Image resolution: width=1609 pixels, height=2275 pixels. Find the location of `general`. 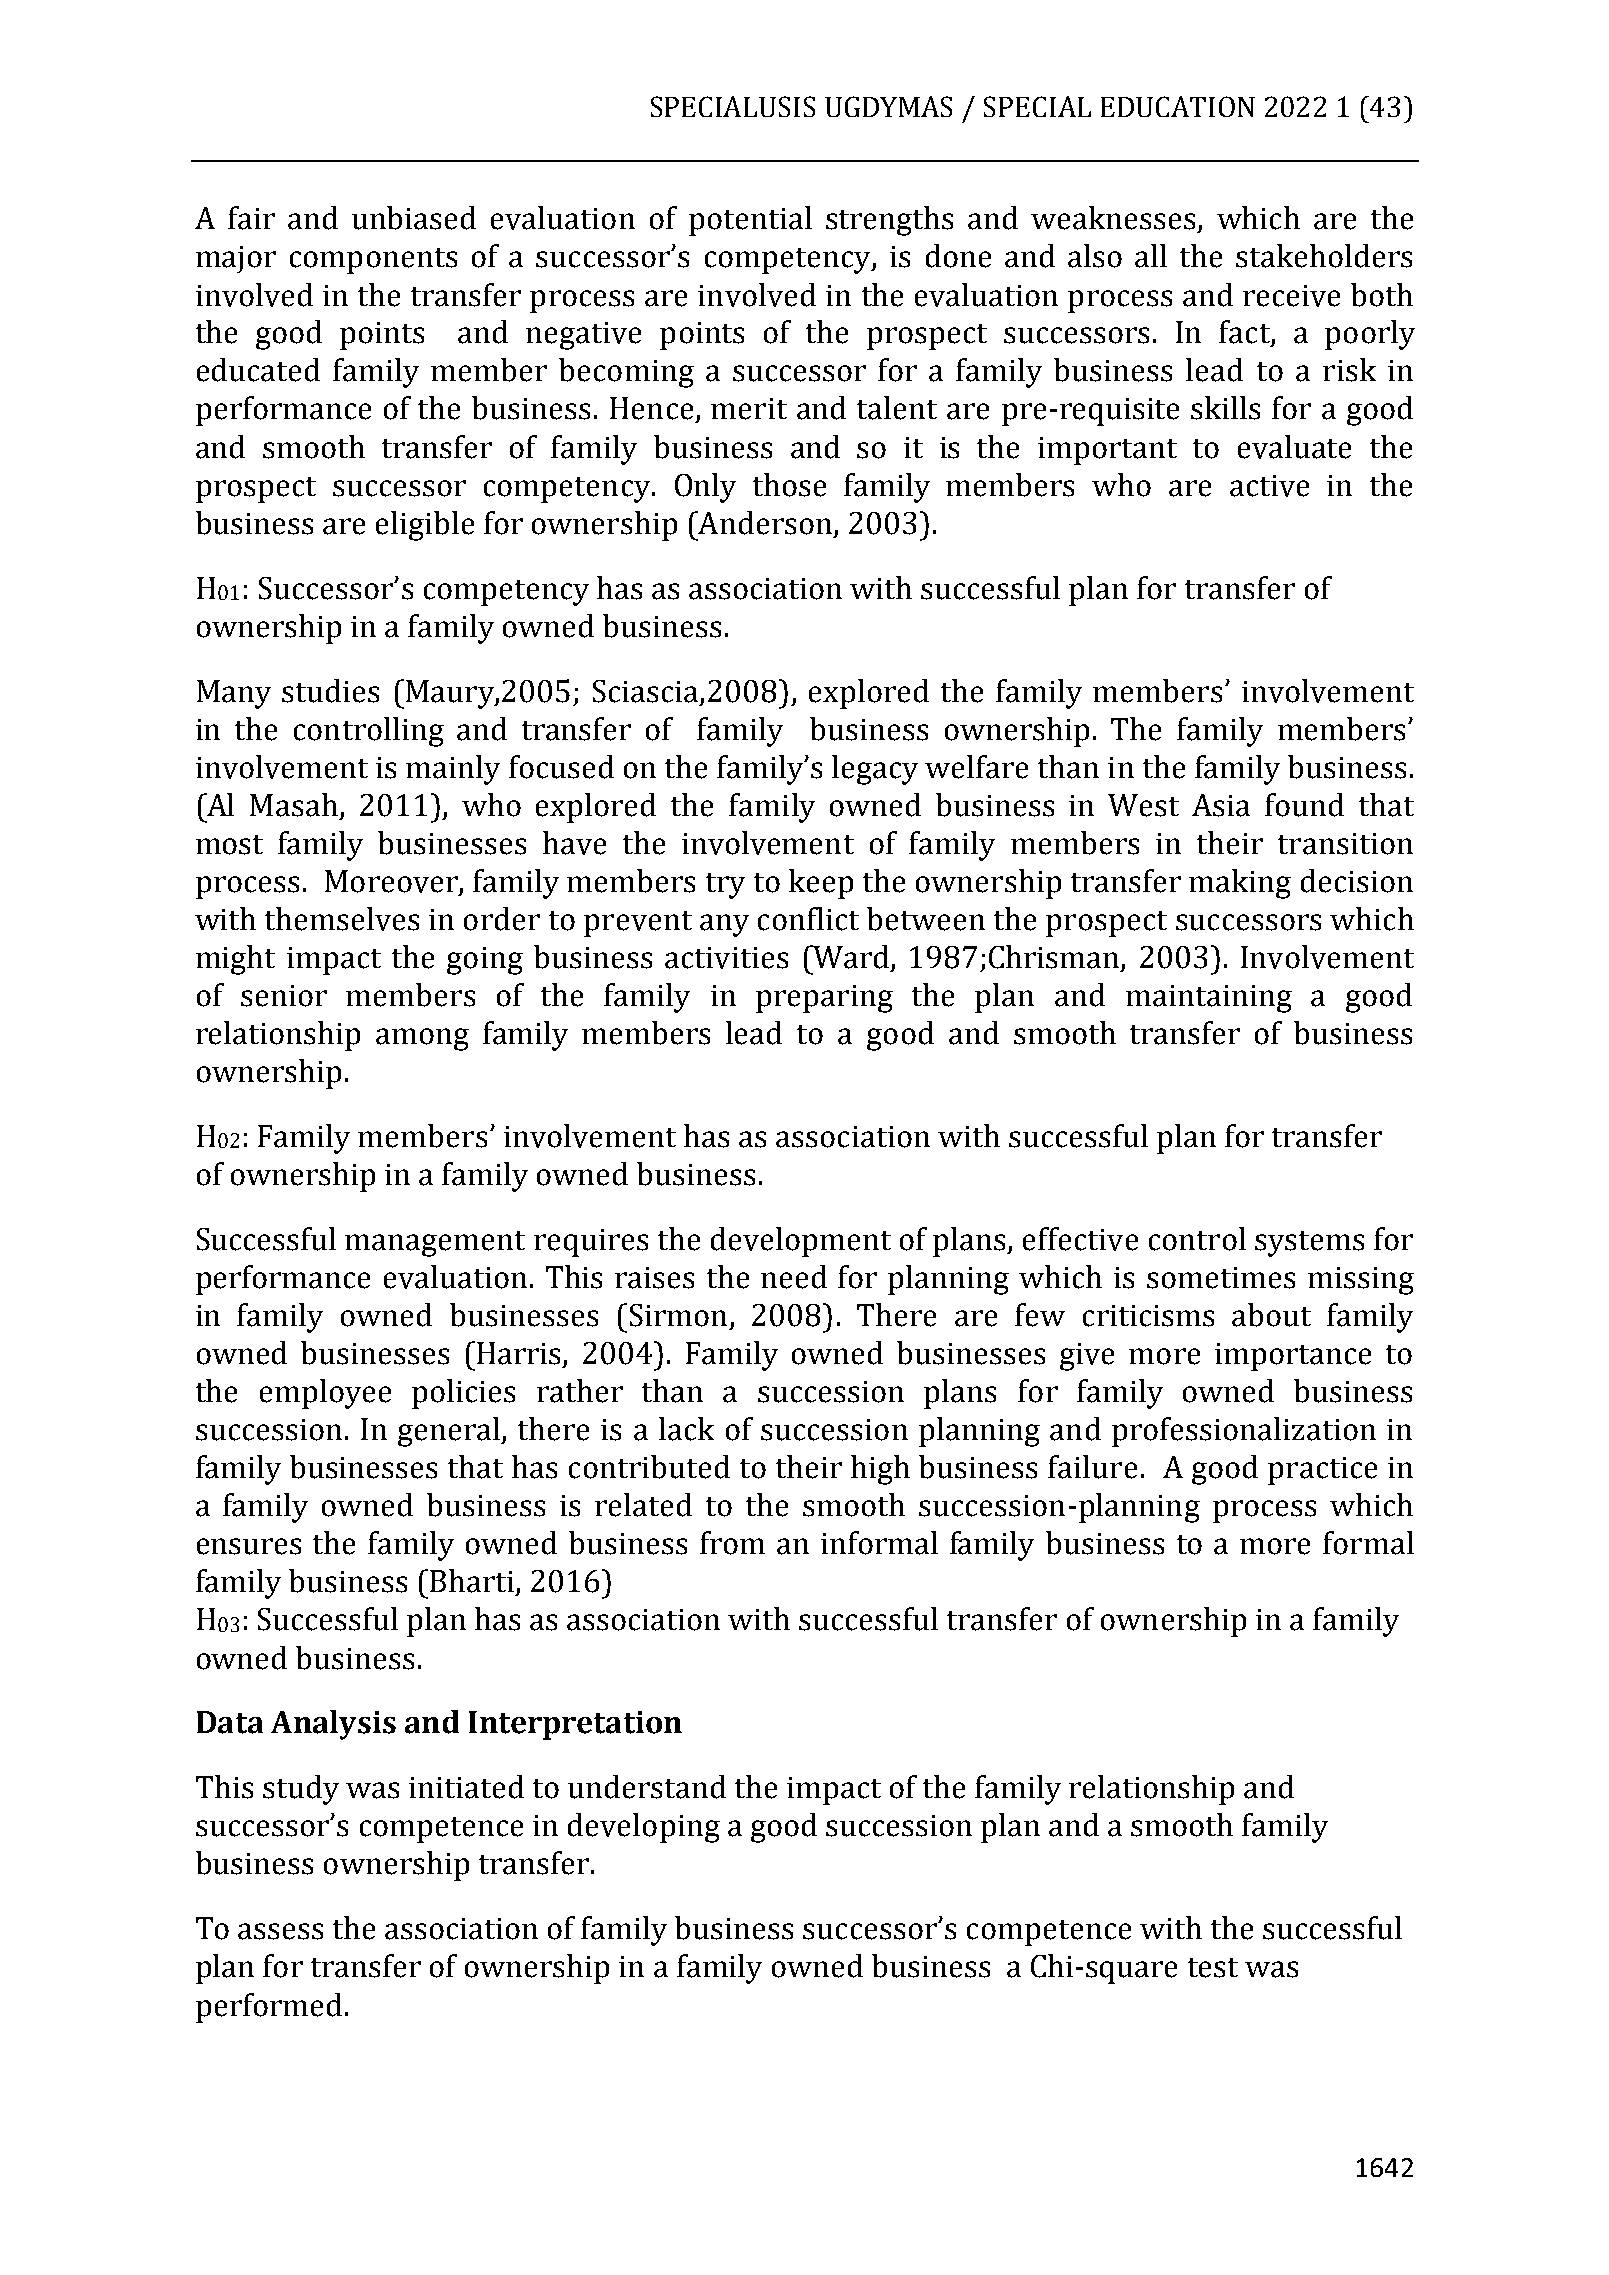

general is located at coordinates (450, 1432).
